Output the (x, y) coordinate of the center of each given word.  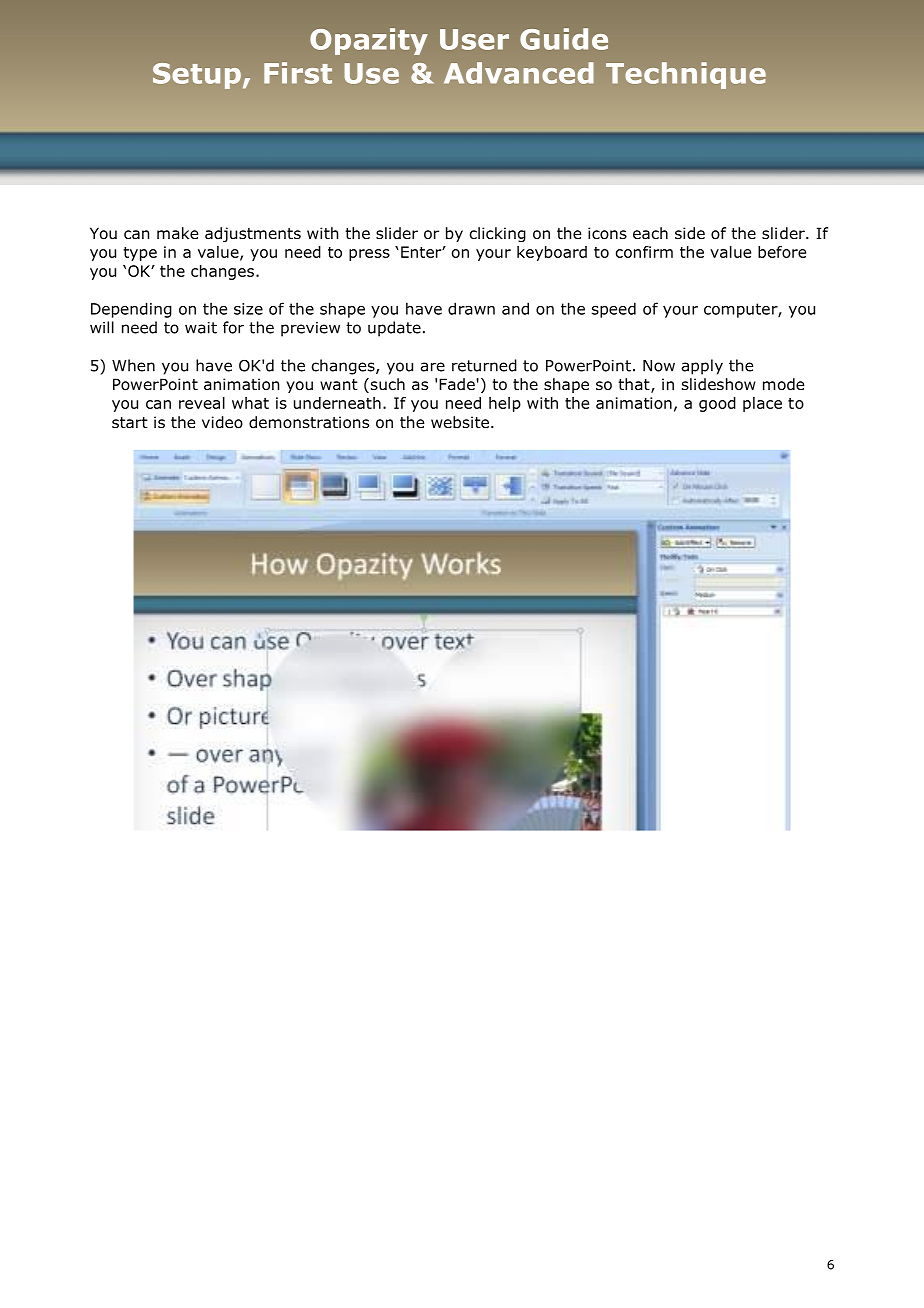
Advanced (519, 73)
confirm (644, 252)
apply (702, 367)
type (140, 254)
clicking (498, 234)
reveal (202, 403)
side (690, 233)
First (298, 73)
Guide (564, 39)
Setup (197, 76)
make (177, 233)
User (474, 39)
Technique (686, 75)
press (369, 255)
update (394, 329)
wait (201, 328)
